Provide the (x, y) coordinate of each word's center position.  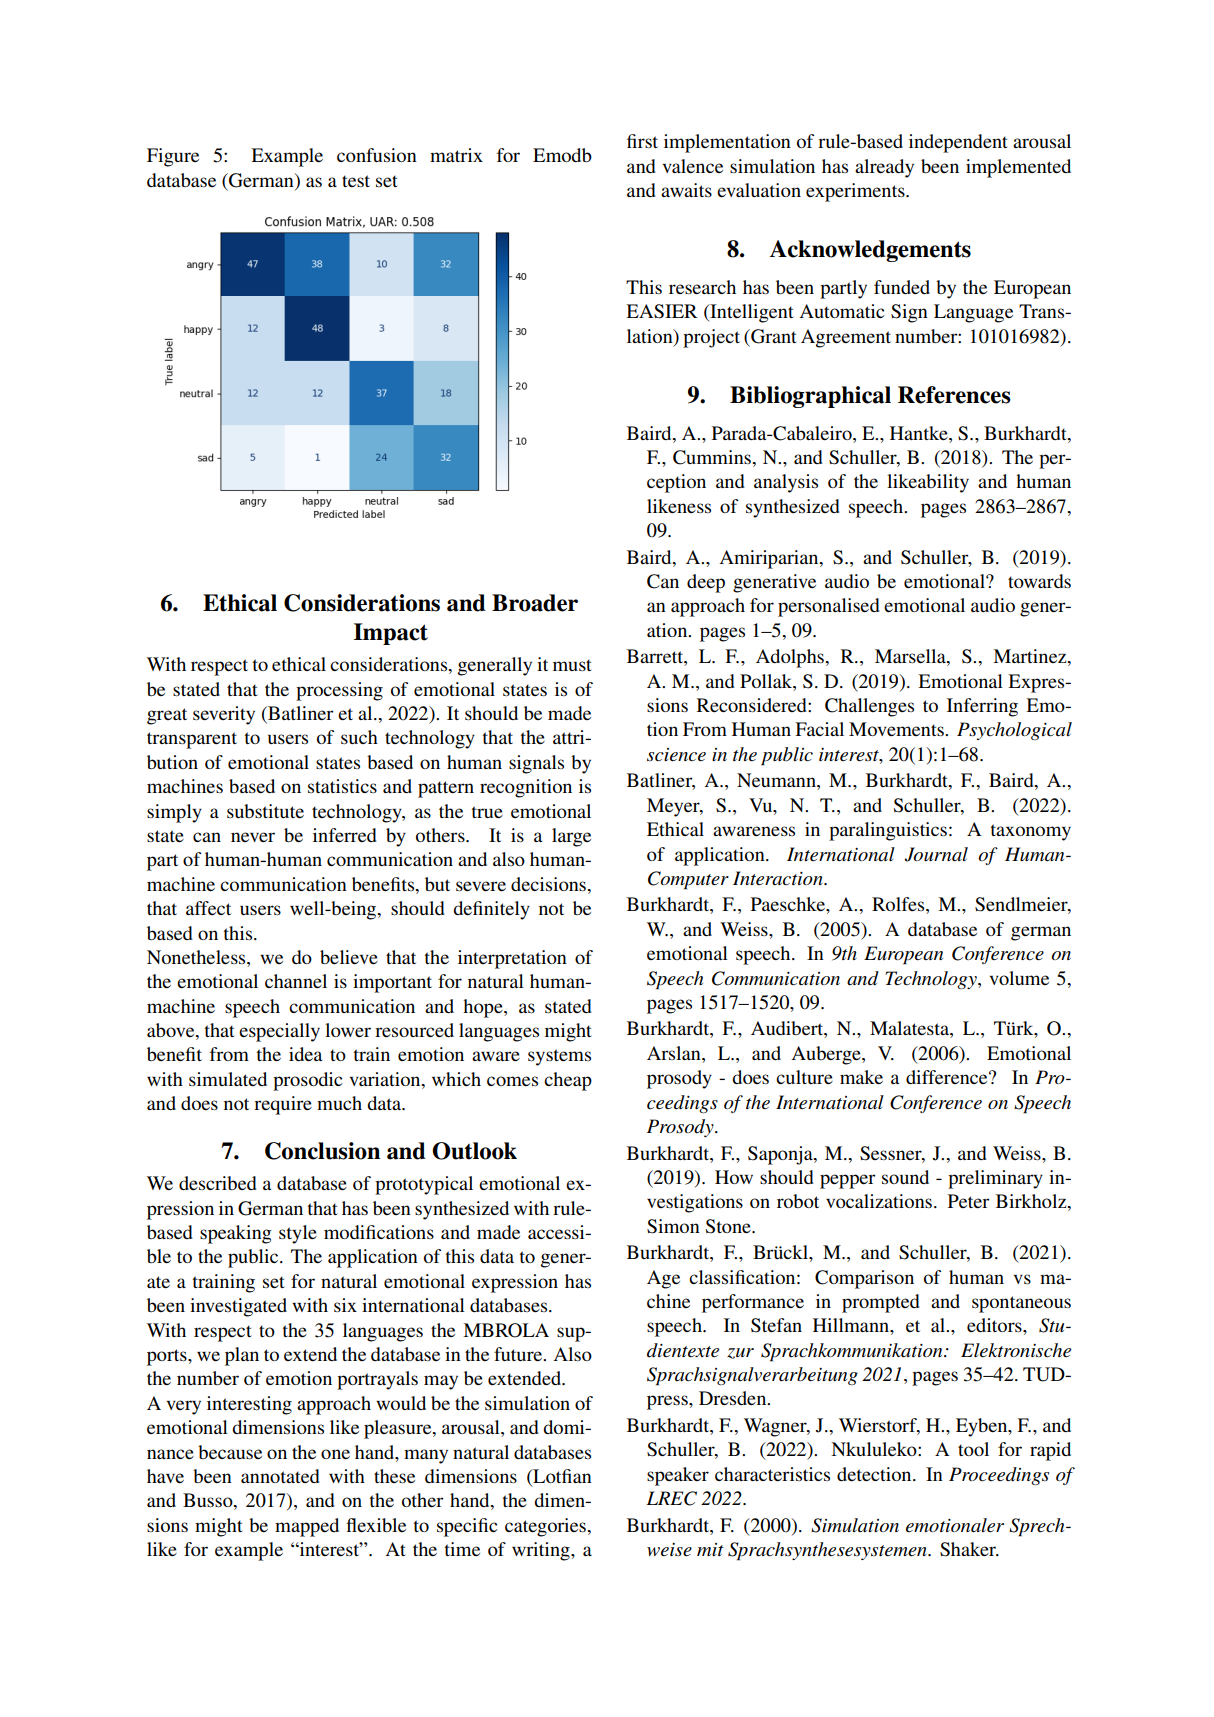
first (642, 141)
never (253, 837)
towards (1039, 581)
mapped (307, 1527)
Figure (173, 157)
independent (958, 143)
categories (547, 1527)
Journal (936, 854)
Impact (391, 634)
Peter (969, 1201)
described (218, 1183)
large (571, 837)
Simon (673, 1226)
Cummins (712, 457)
